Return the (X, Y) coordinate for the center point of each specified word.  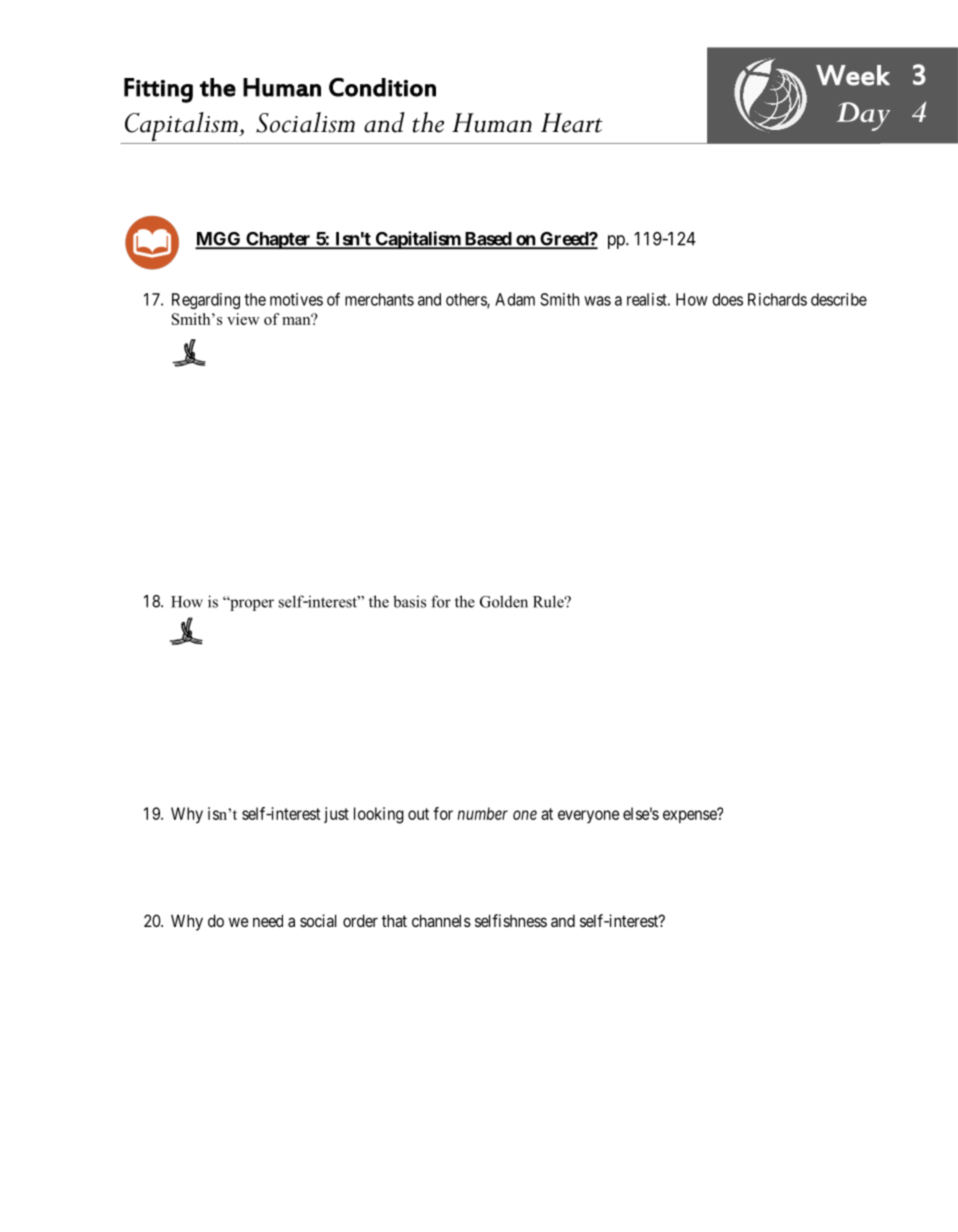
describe (839, 299)
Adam (515, 299)
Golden (504, 601)
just (336, 815)
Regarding (206, 301)
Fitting (158, 90)
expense (691, 816)
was (597, 301)
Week (853, 75)
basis (409, 601)
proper (251, 604)
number (482, 813)
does (727, 299)
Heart (571, 123)
